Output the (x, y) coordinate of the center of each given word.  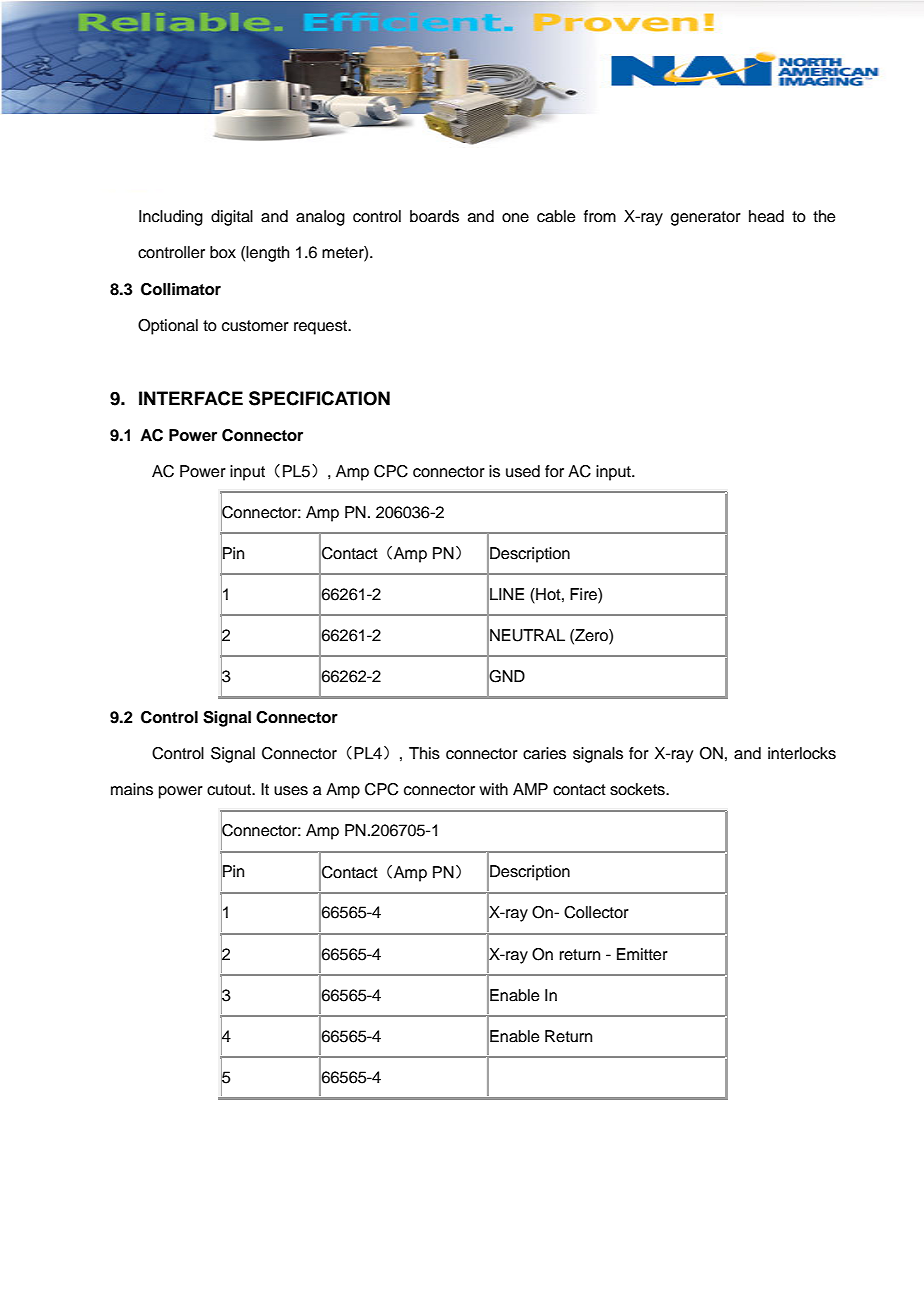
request (322, 327)
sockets (638, 789)
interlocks (802, 753)
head (766, 216)
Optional (168, 327)
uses (291, 791)
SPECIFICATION (319, 398)
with (493, 789)
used (523, 471)
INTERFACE (191, 398)
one (515, 218)
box (223, 252)
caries (544, 753)
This (424, 753)
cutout (230, 790)
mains (132, 789)
